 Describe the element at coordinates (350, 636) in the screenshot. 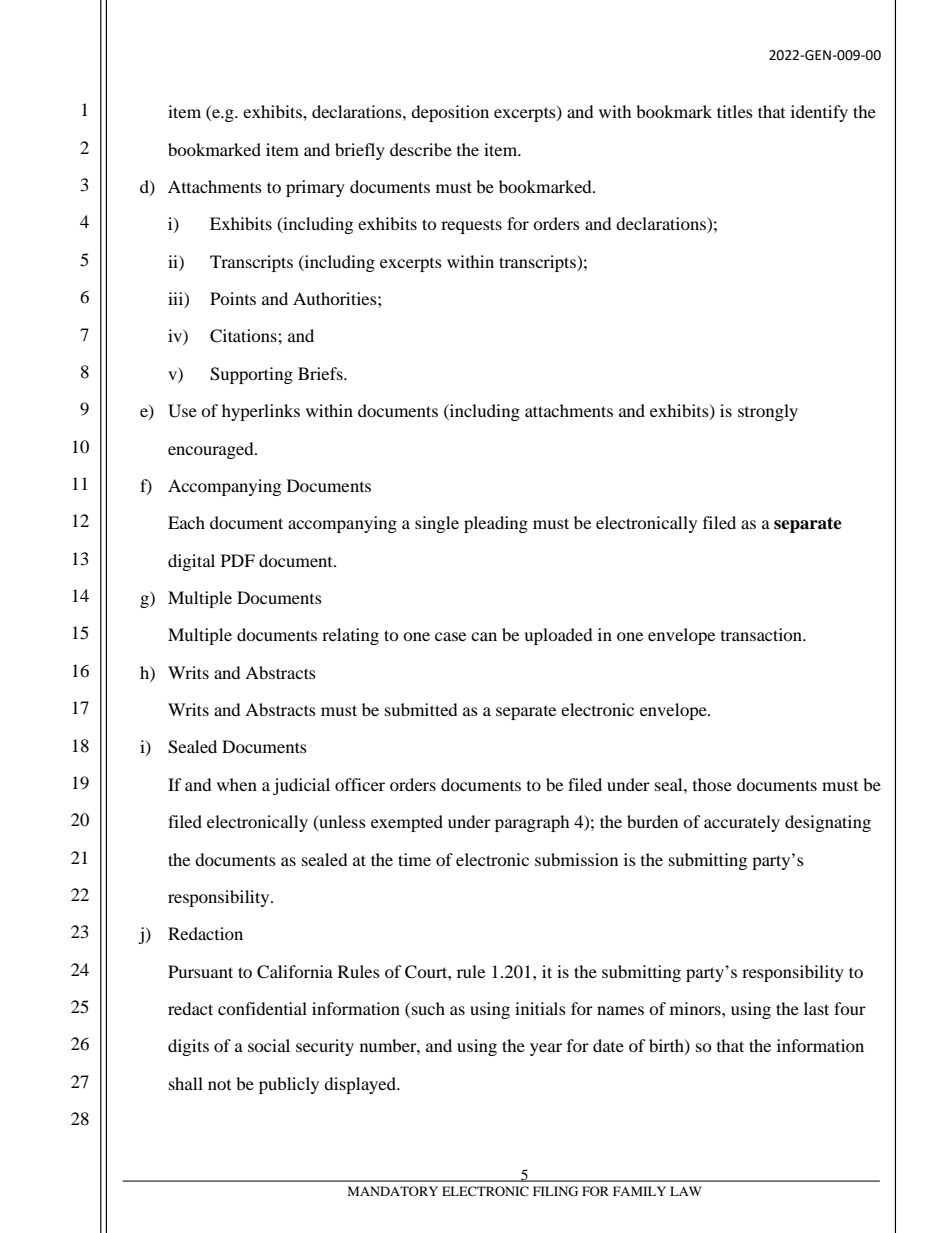

I see `relating` at that location.
